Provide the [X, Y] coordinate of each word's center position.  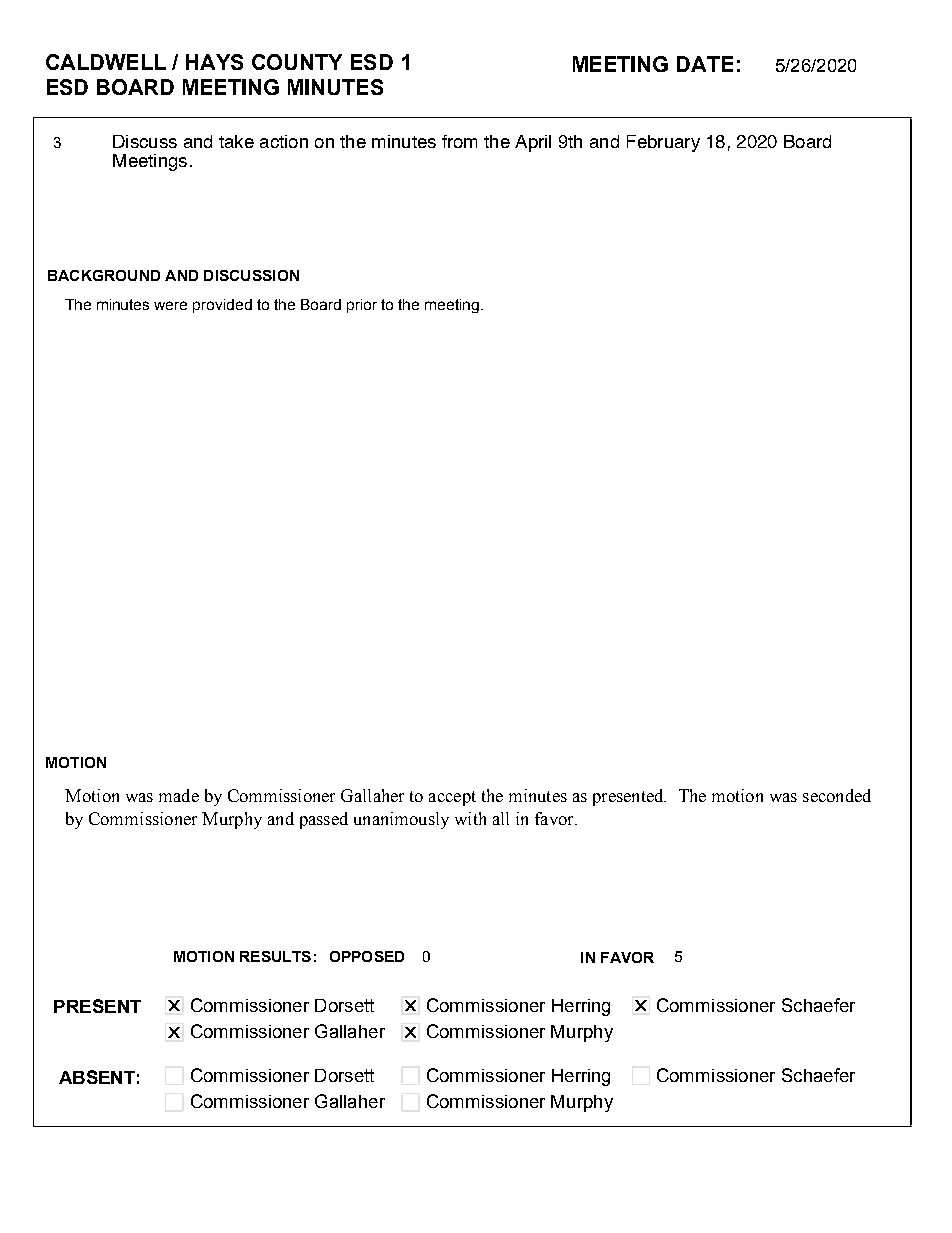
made [179, 795]
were [170, 305]
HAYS [214, 62]
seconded [837, 795]
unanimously [401, 820]
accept [452, 798]
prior [362, 306]
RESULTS [275, 956]
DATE [705, 64]
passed [324, 820]
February [663, 143]
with [470, 818]
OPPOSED [367, 956]
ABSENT [97, 1077]
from [459, 141]
